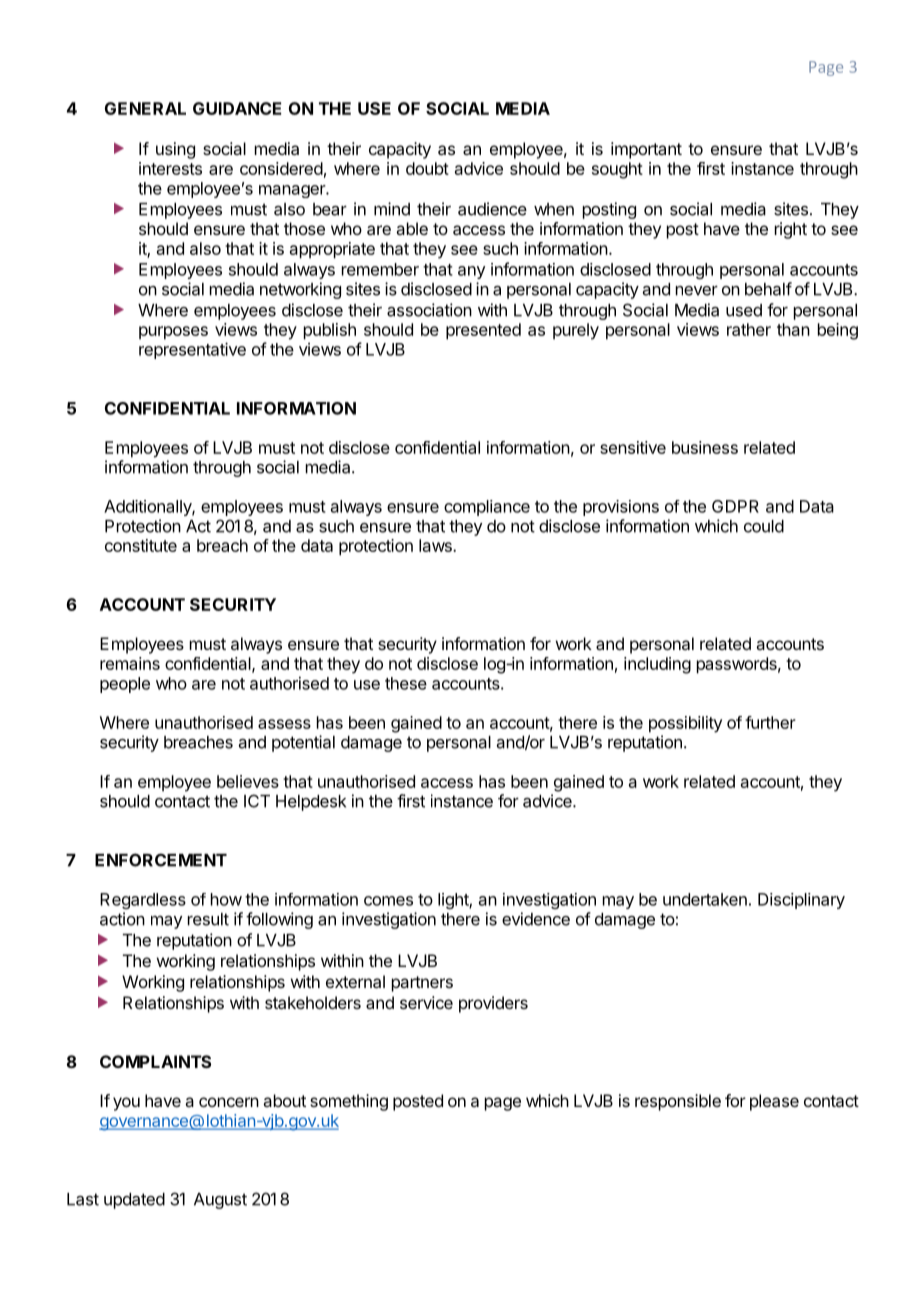  I want to click on compliance, so click(487, 508).
